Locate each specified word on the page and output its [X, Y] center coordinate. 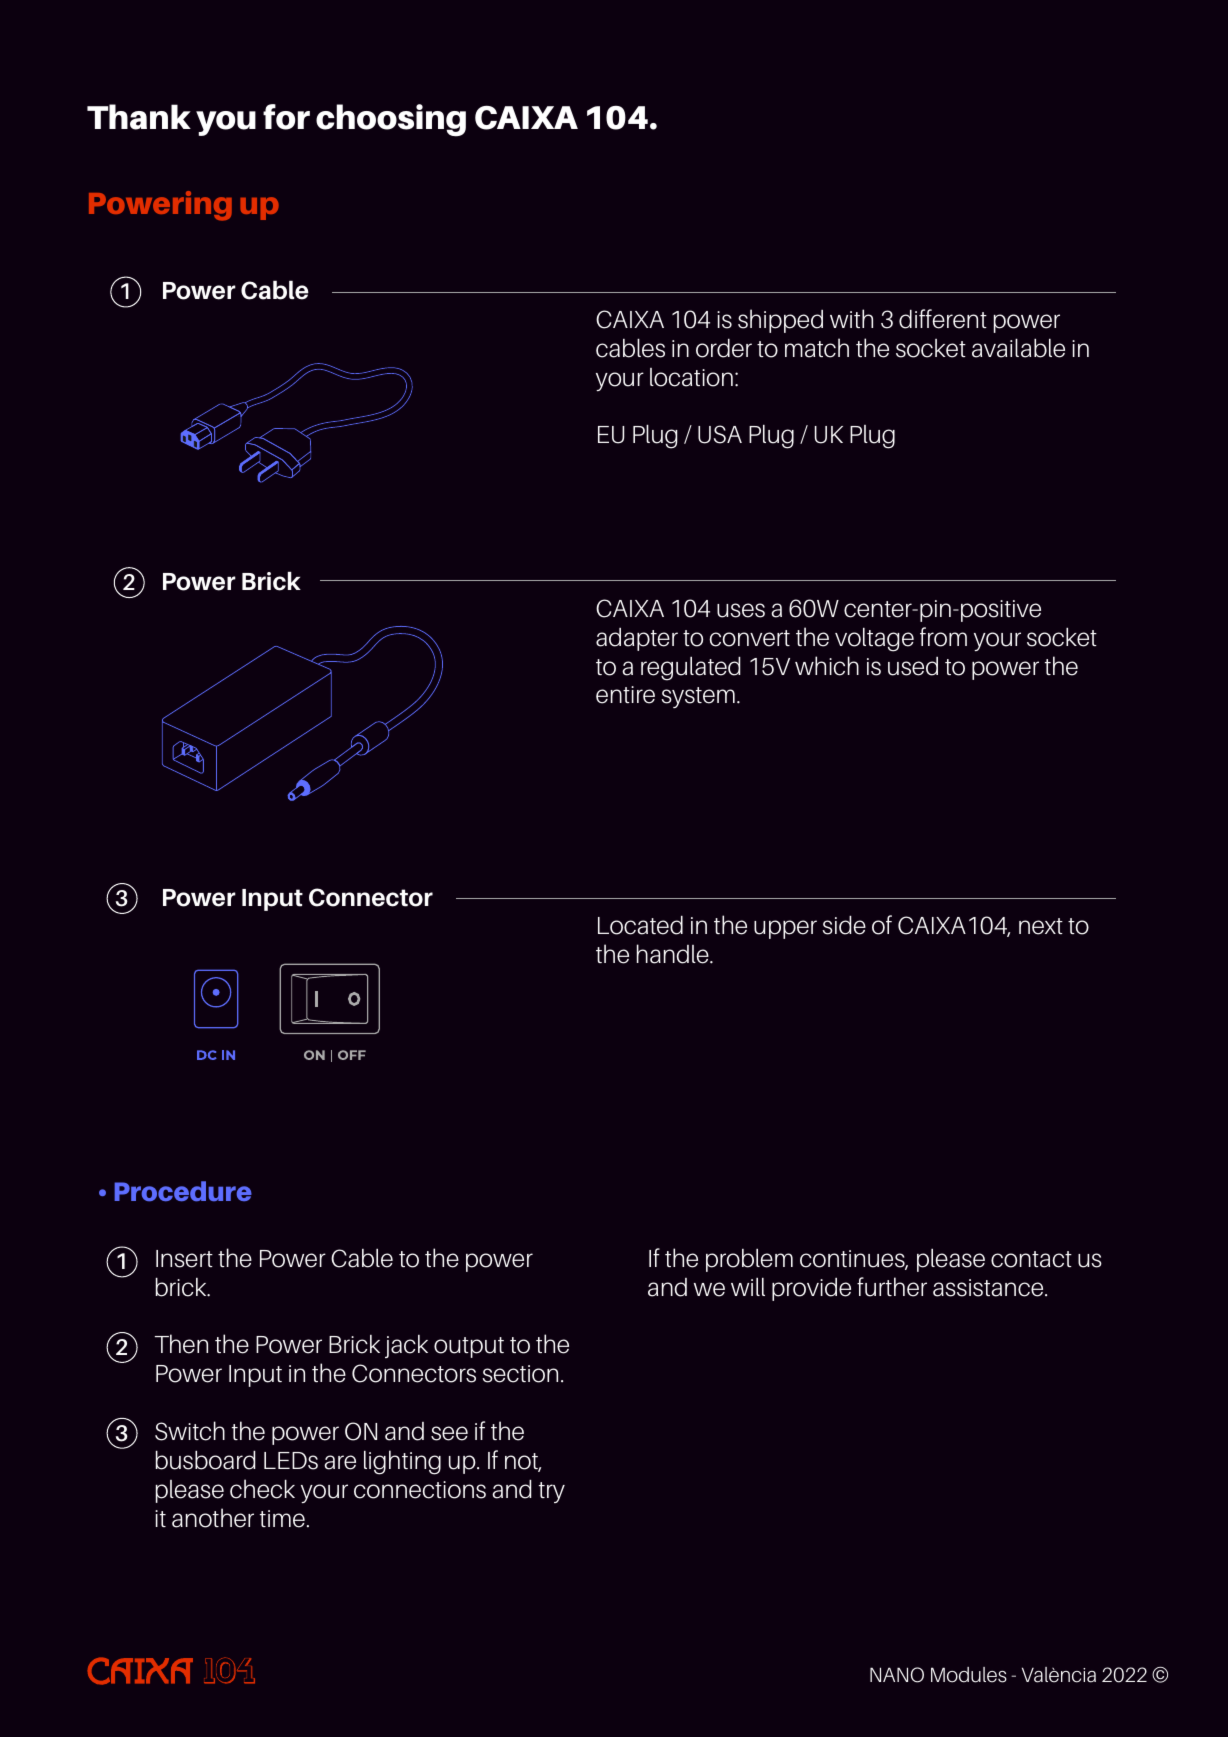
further [892, 1287]
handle [674, 954]
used [913, 666]
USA [720, 434]
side [844, 925]
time [282, 1519]
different [943, 319]
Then [181, 1344]
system [698, 697]
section [520, 1374]
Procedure [183, 1191]
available [1018, 348]
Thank [139, 117]
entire [625, 695]
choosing [391, 120]
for [286, 117]
